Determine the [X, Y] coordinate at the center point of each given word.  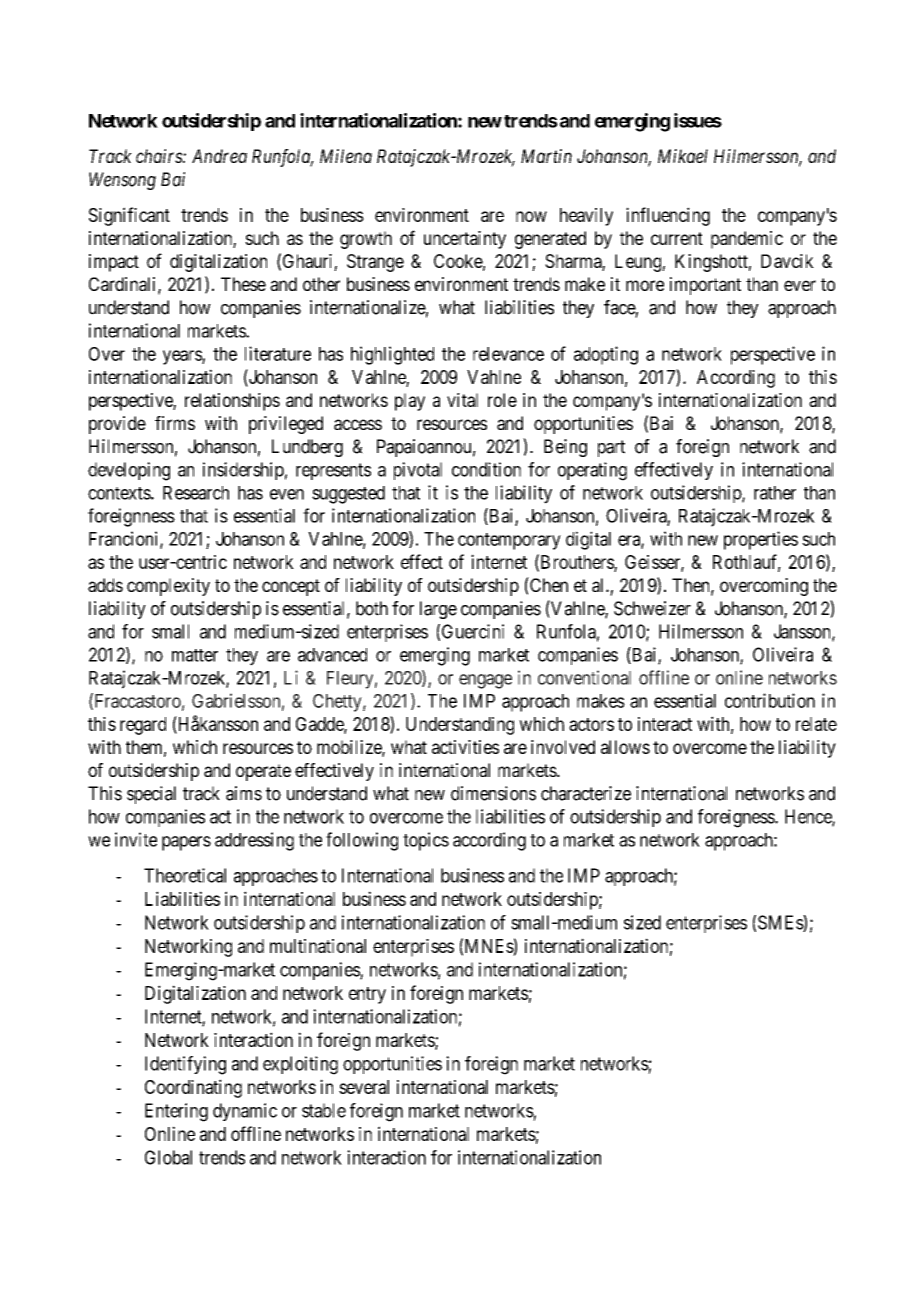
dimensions [493, 793]
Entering [176, 1112]
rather [775, 493]
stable [324, 1110]
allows [625, 747]
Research [196, 493]
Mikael [683, 156]
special [151, 795]
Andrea [219, 156]
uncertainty [465, 240]
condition [486, 469]
